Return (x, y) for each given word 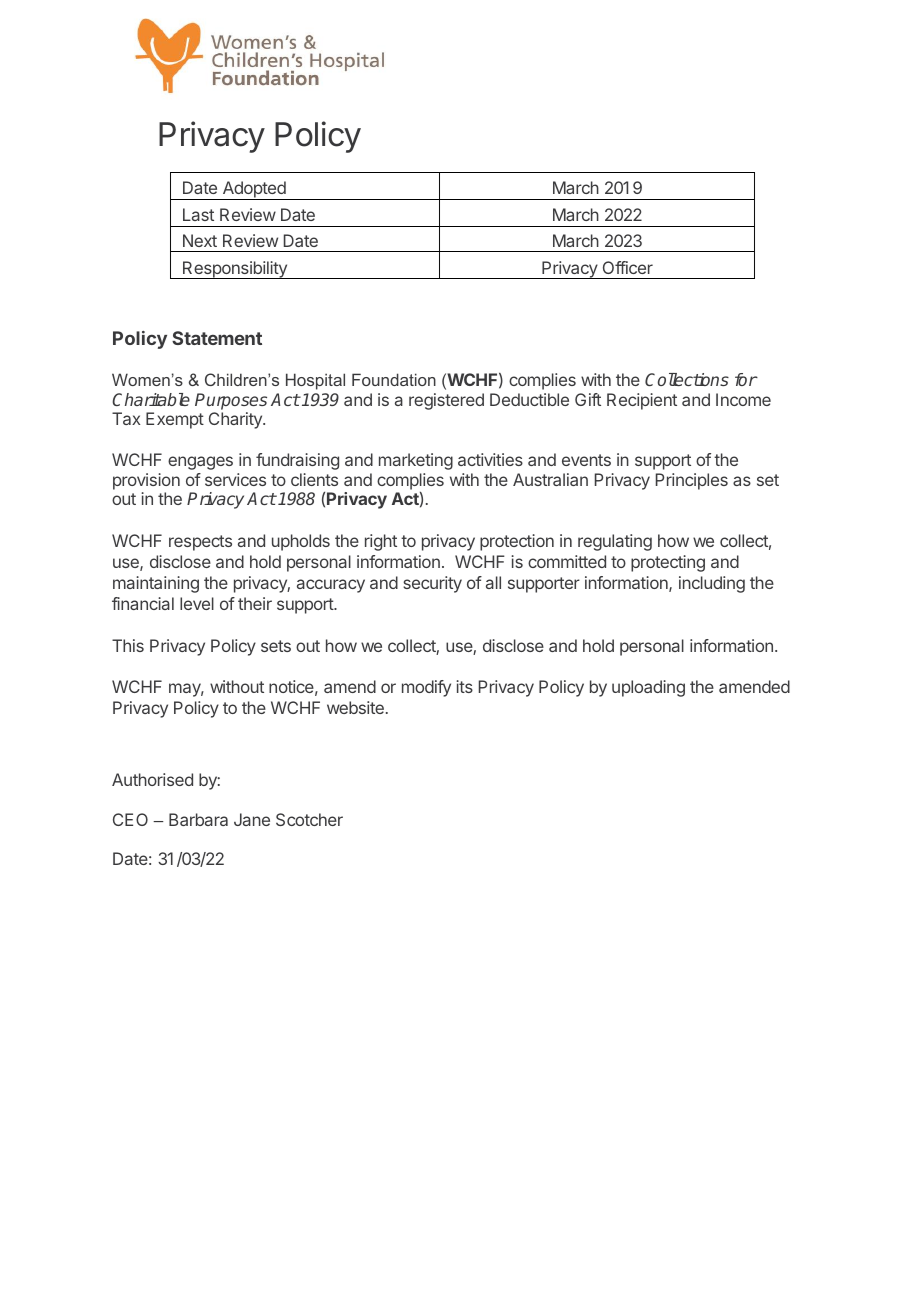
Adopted (254, 190)
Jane (252, 819)
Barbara (198, 819)
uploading (648, 688)
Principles (692, 481)
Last (198, 214)
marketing (416, 461)
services (235, 479)
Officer (628, 267)
